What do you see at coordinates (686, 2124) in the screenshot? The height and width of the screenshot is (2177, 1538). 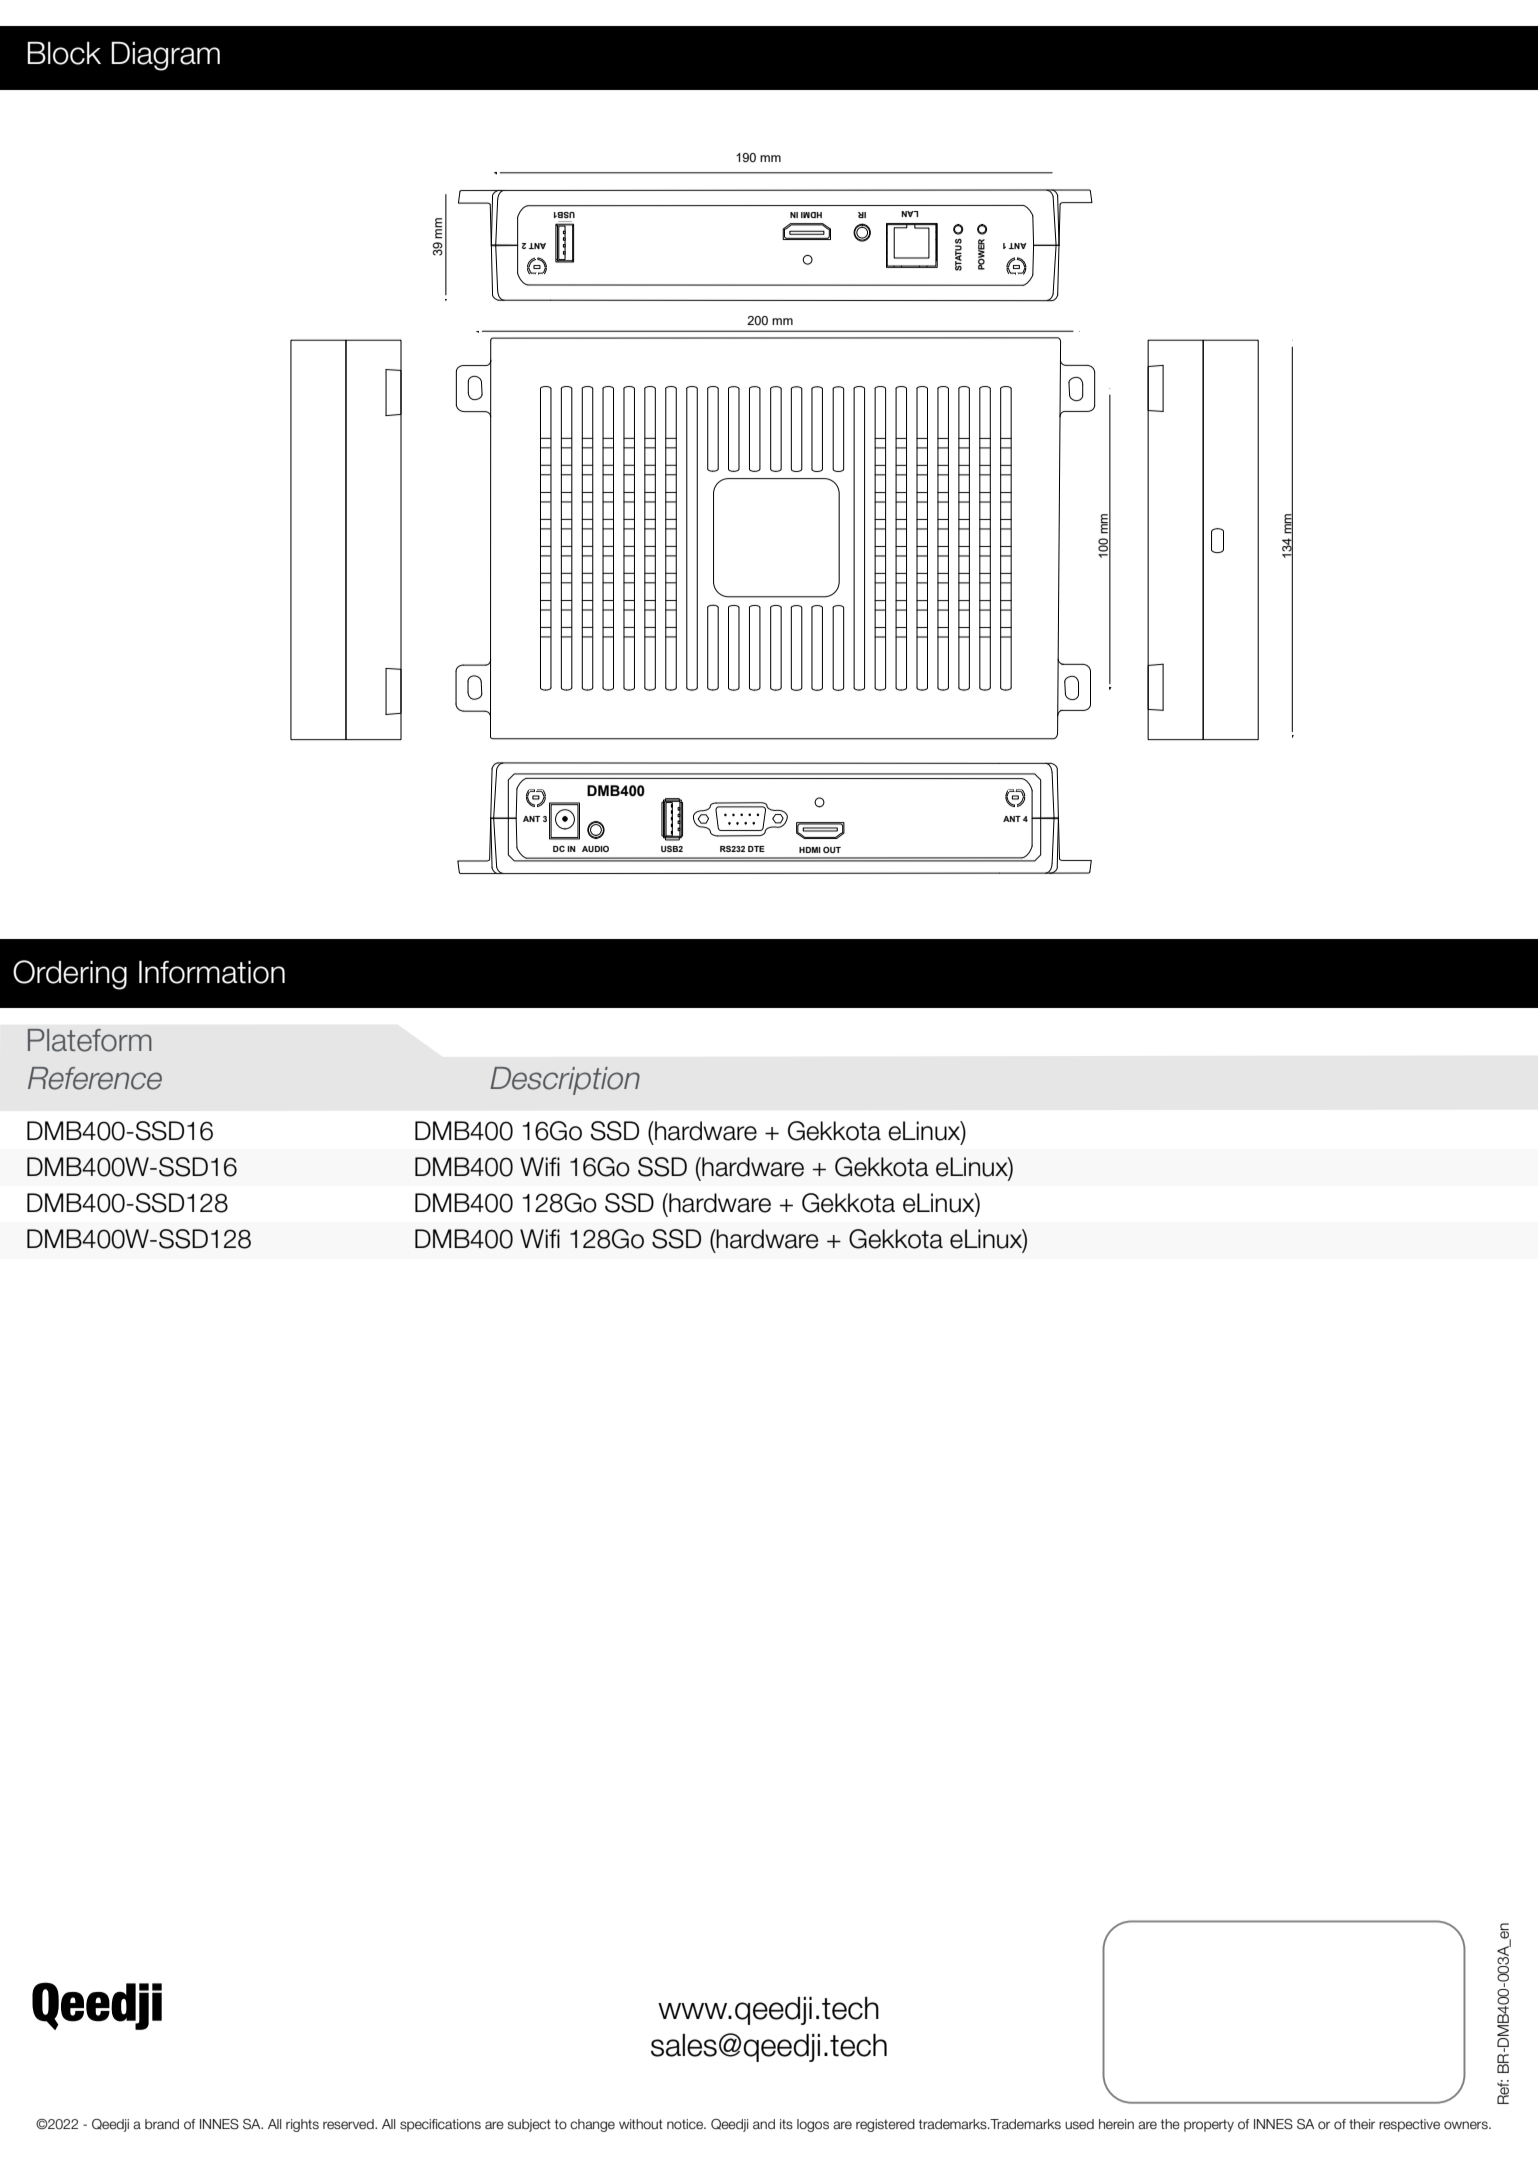 I see `notice` at bounding box center [686, 2124].
